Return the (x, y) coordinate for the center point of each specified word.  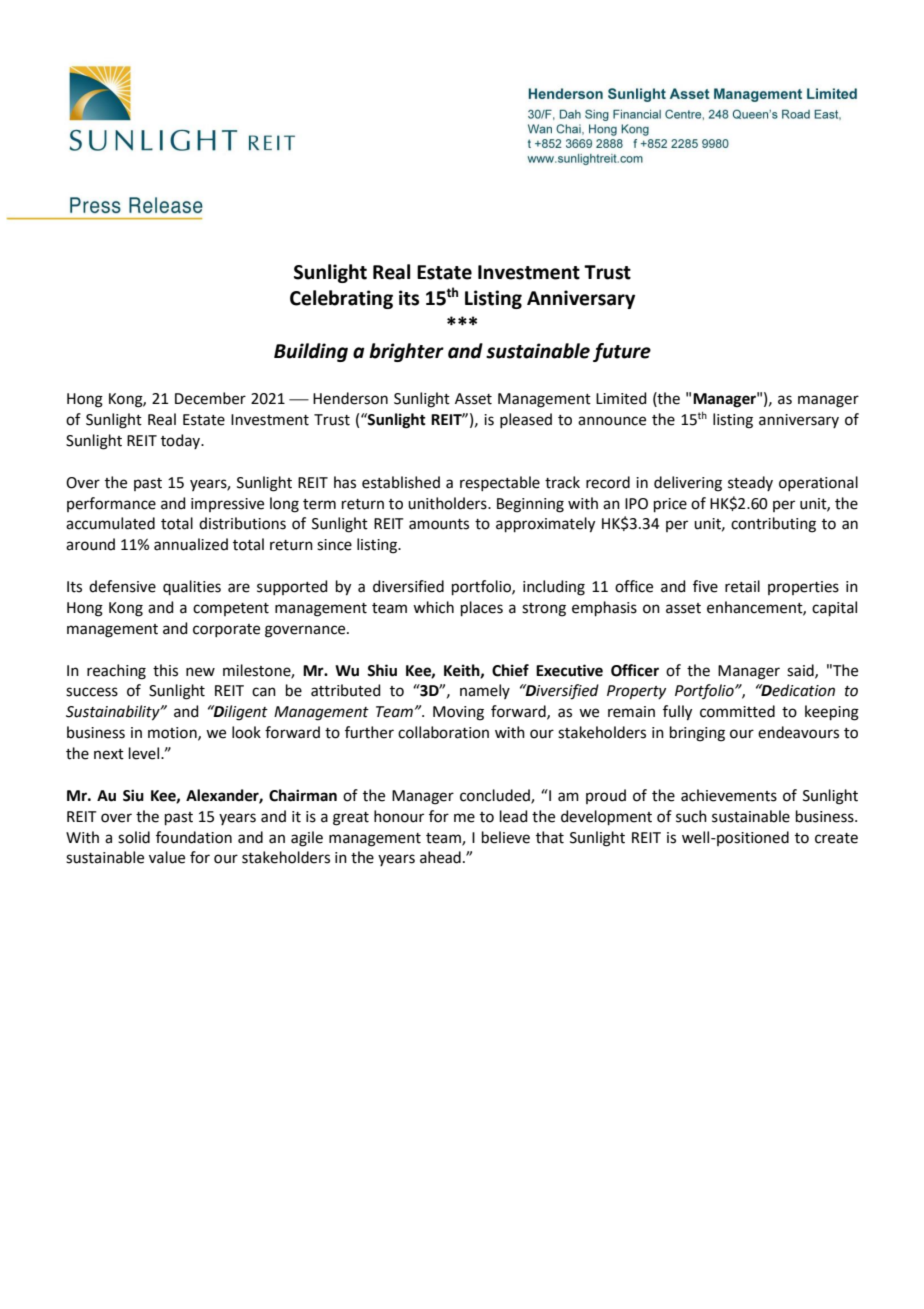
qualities (192, 587)
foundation (194, 837)
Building (311, 352)
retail (742, 586)
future (622, 352)
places (482, 608)
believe (506, 837)
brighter (406, 352)
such (691, 816)
